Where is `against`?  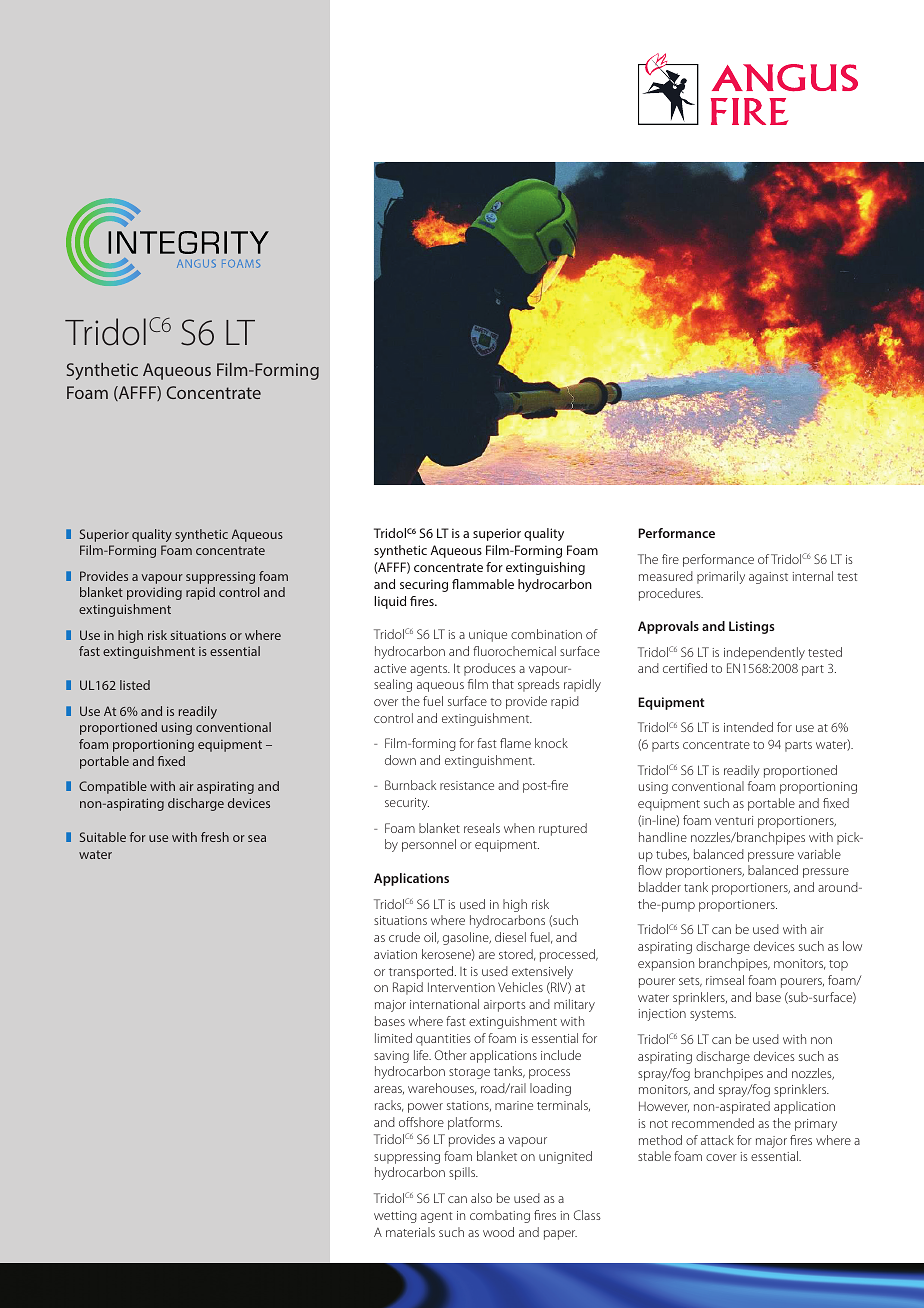
against is located at coordinates (768, 578).
